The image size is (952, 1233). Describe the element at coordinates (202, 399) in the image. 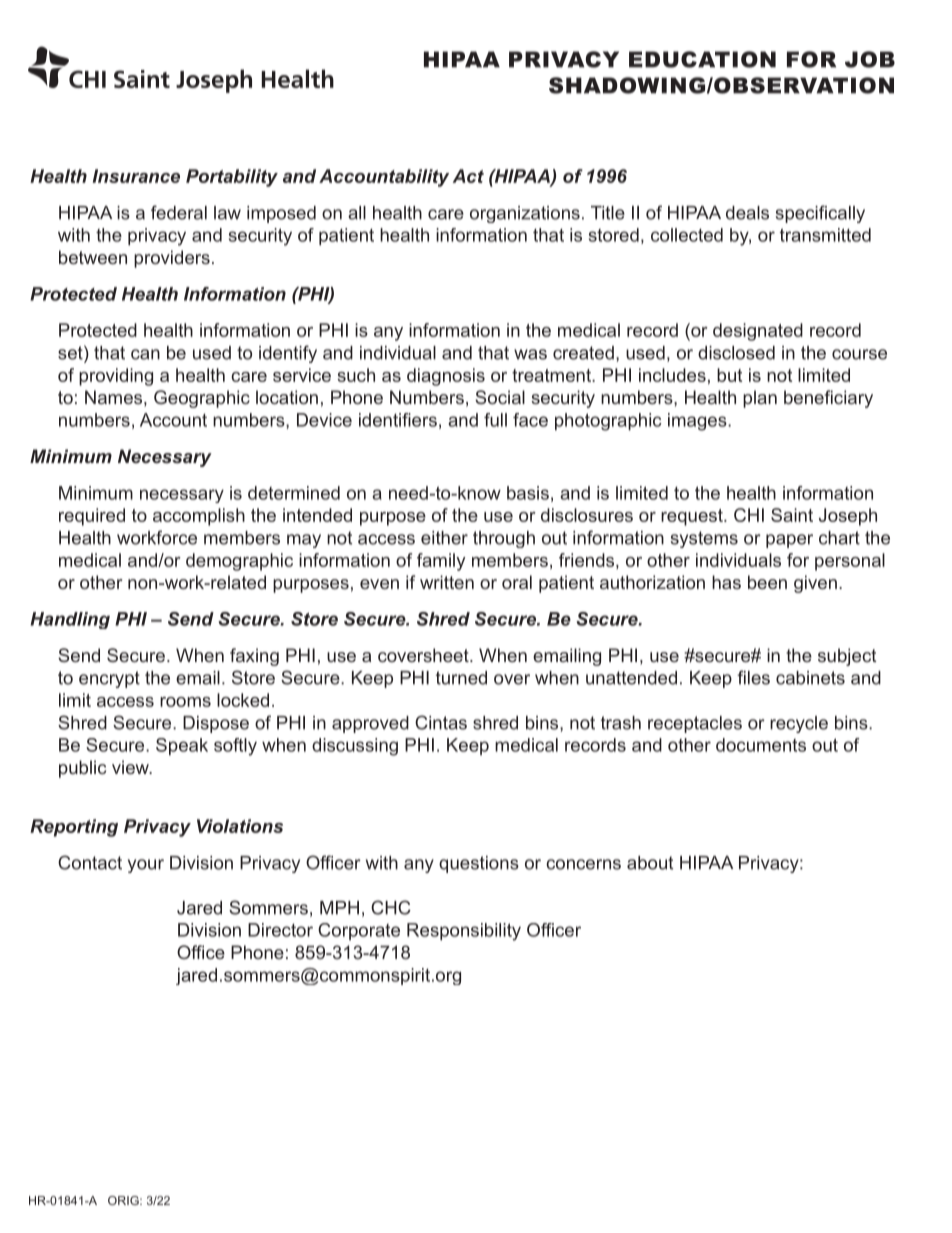

I see `Geographic` at that location.
